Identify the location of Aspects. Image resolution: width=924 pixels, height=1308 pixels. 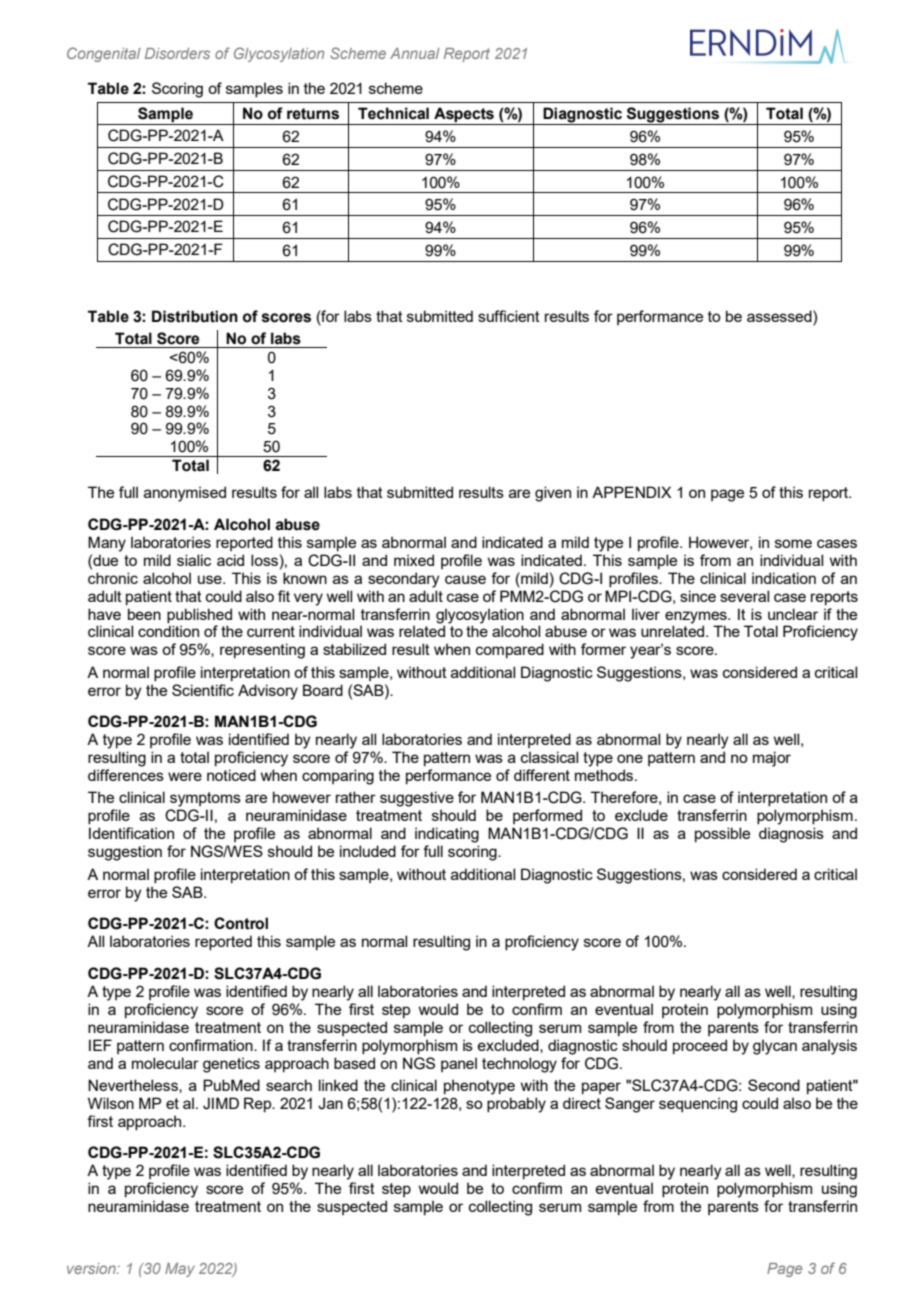
(464, 116).
